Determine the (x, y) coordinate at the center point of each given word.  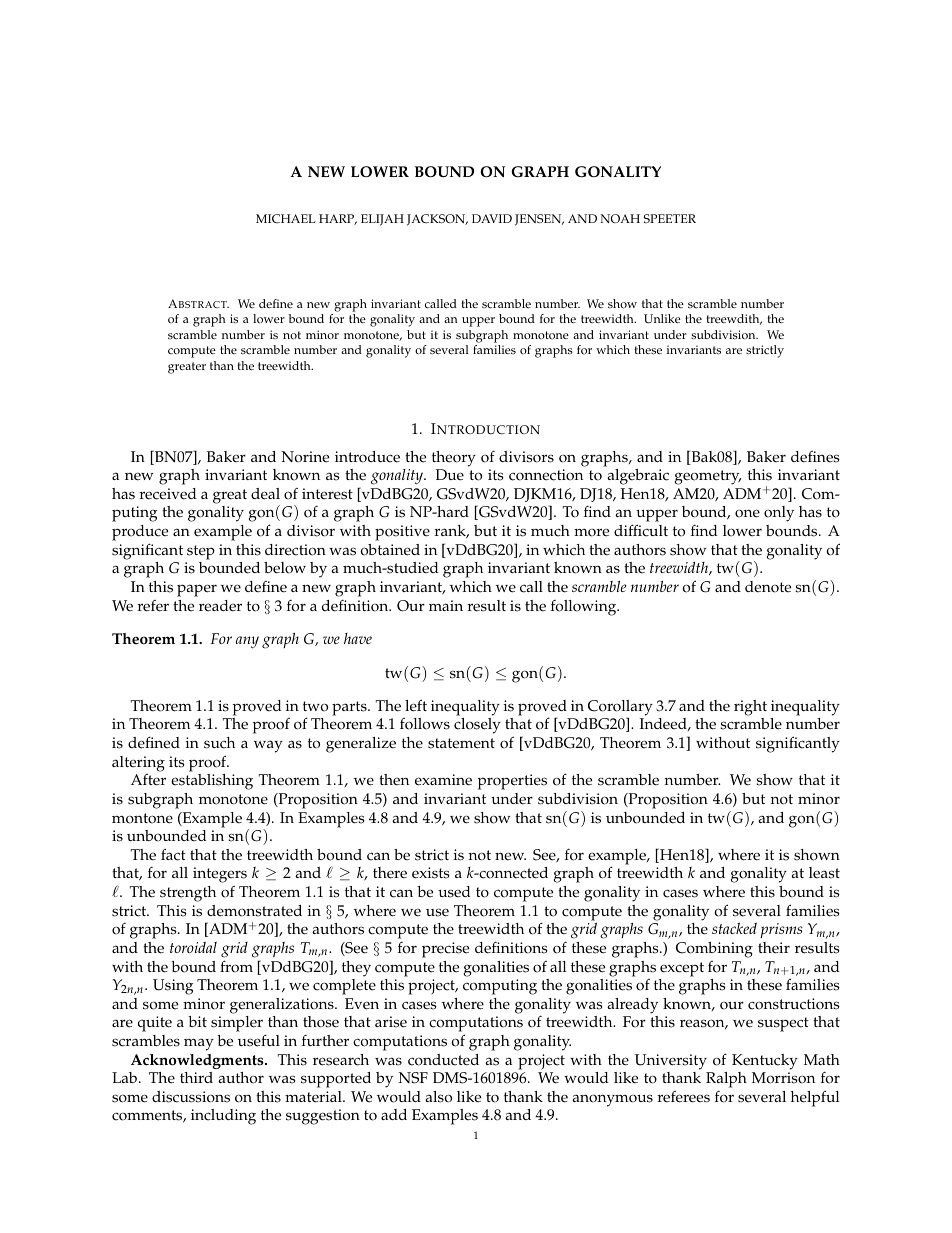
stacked (734, 928)
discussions (191, 1097)
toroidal (193, 947)
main (446, 605)
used (454, 892)
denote (768, 587)
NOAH (620, 218)
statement (461, 743)
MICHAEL (286, 218)
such (219, 743)
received (168, 494)
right (750, 708)
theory (454, 459)
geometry (708, 477)
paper (197, 590)
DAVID (492, 218)
